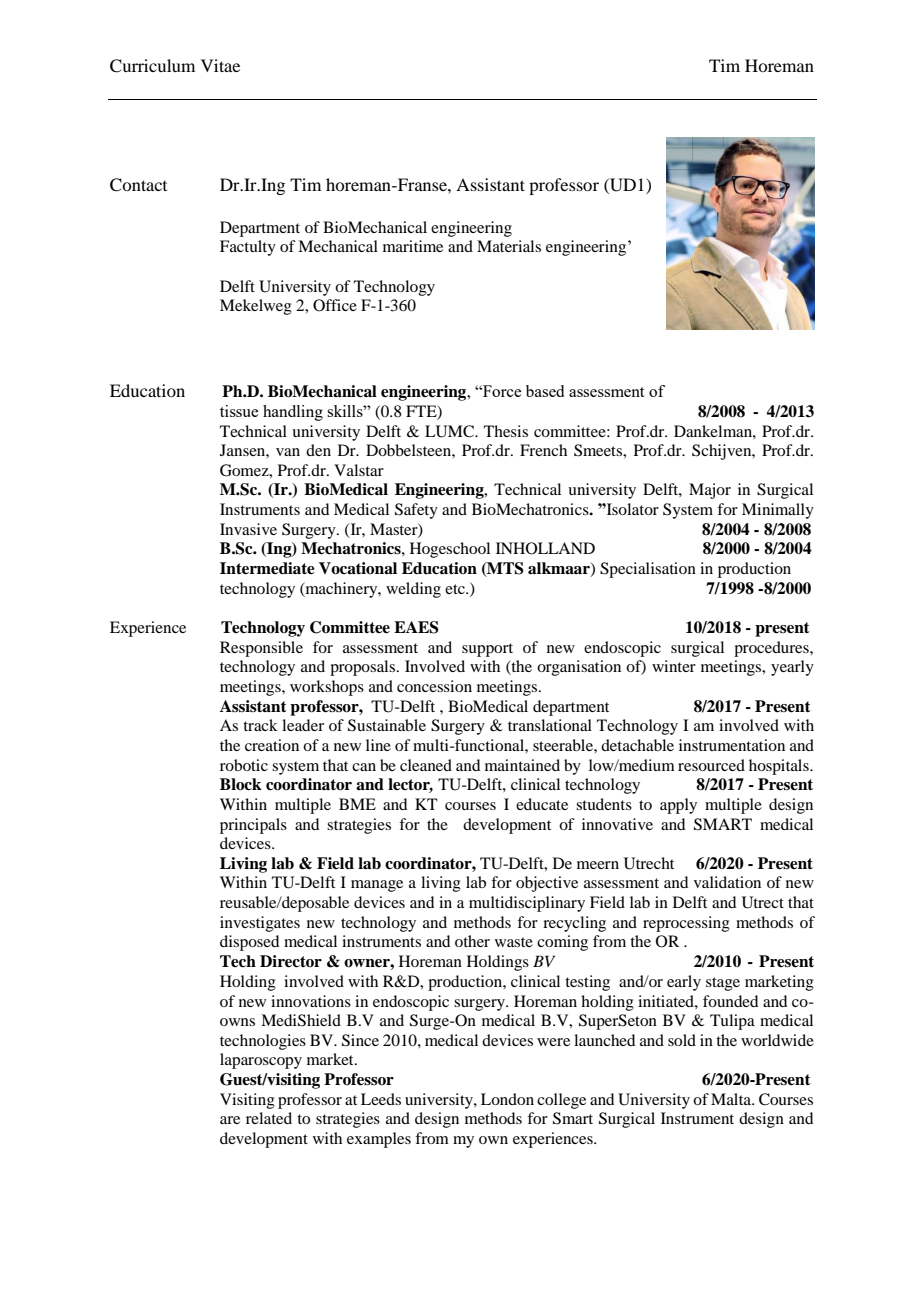  I want to click on Intermediate, so click(267, 568).
